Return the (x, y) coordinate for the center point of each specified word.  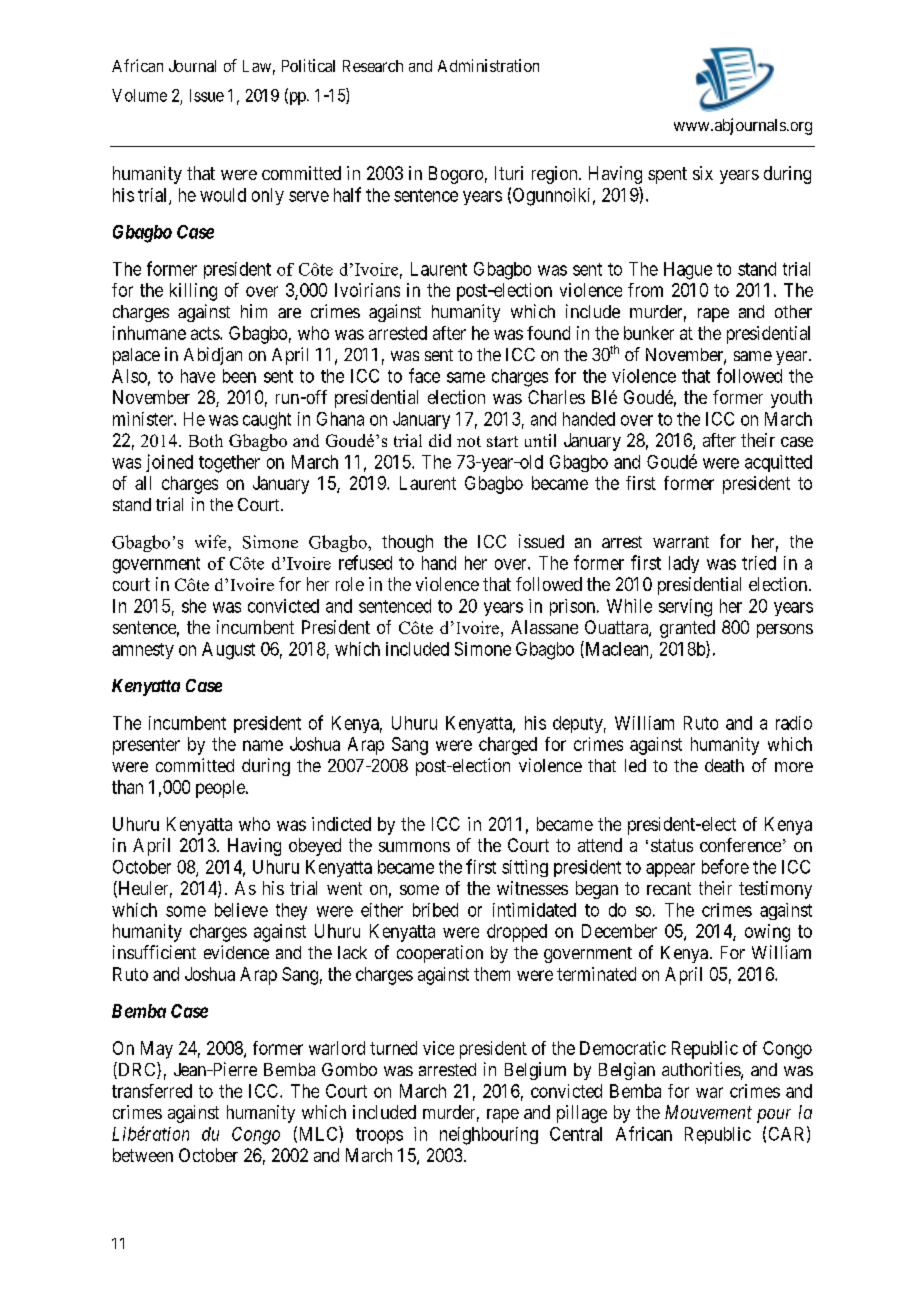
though (407, 543)
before (725, 866)
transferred (152, 1091)
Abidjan (213, 356)
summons (414, 847)
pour (774, 1116)
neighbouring (489, 1136)
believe (241, 910)
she (194, 606)
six (703, 173)
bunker (649, 333)
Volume (139, 95)
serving (685, 608)
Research (373, 66)
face (424, 375)
